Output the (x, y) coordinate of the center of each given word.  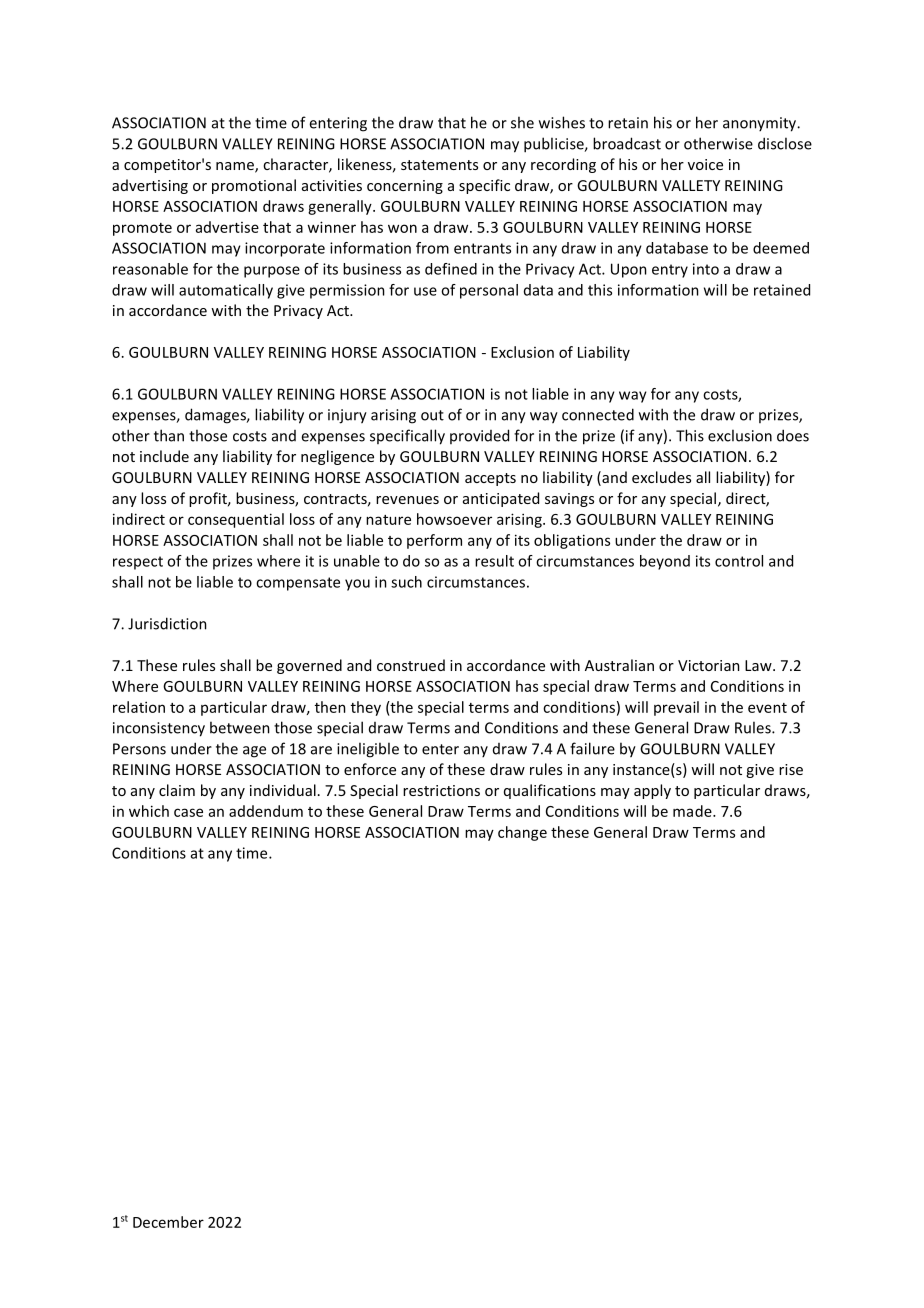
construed (411, 665)
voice (705, 164)
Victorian (709, 665)
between (240, 727)
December (168, 1222)
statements (439, 165)
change (522, 833)
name (236, 167)
